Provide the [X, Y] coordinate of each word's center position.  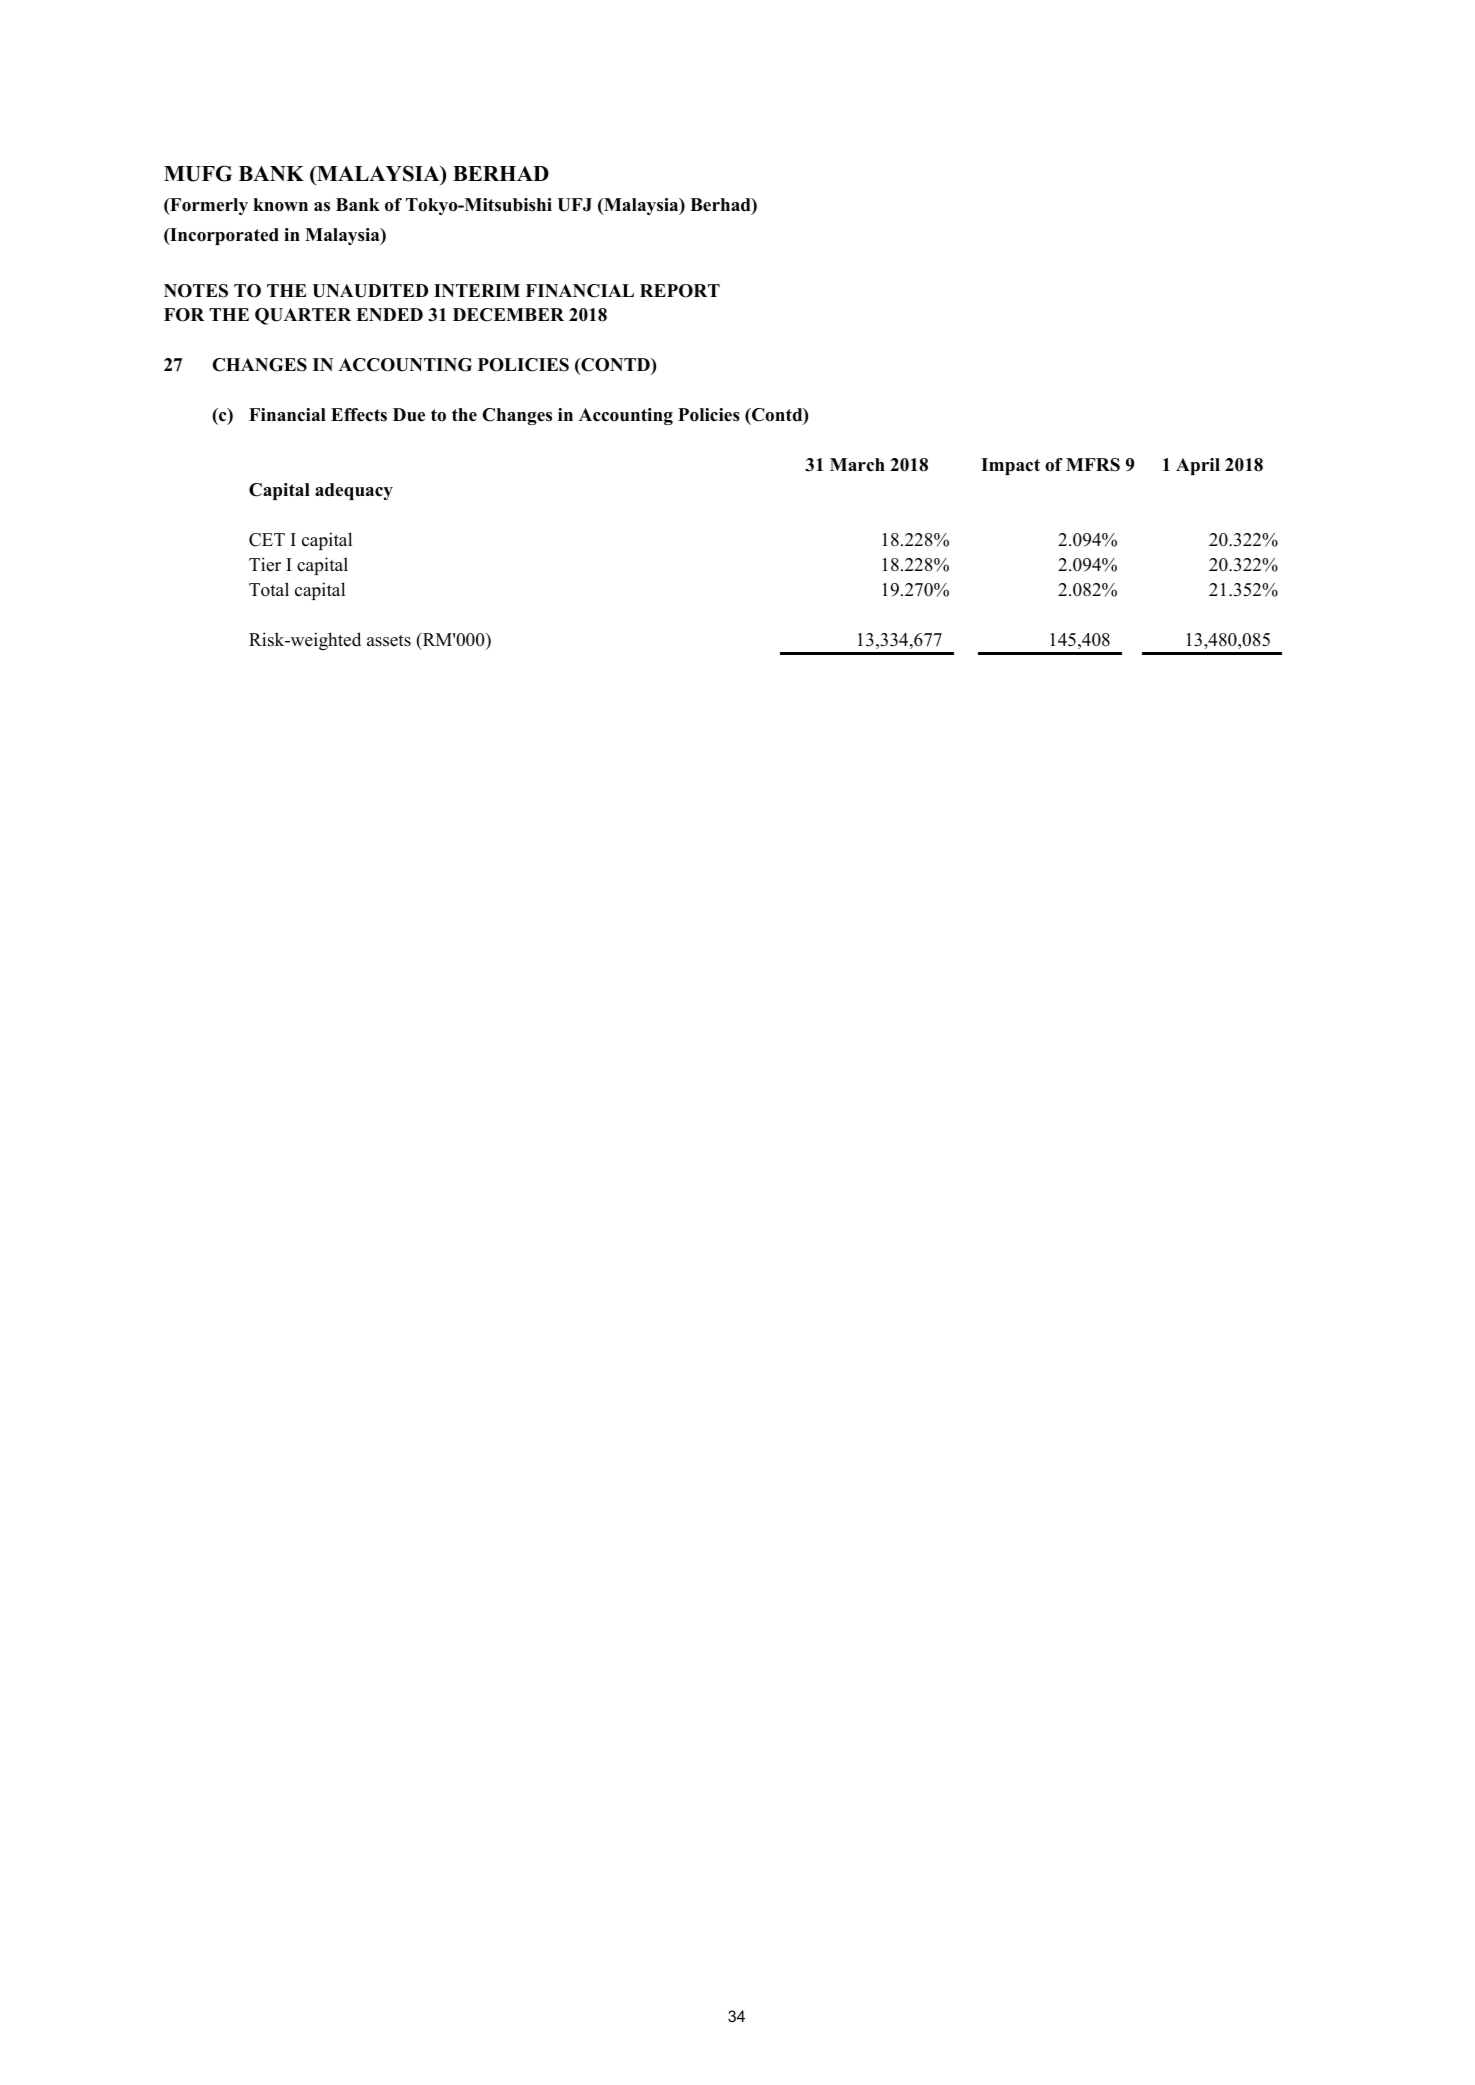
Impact [1010, 466]
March [857, 465]
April [1198, 466]
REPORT [680, 291]
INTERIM [477, 290]
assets [389, 641]
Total [269, 589]
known [281, 205]
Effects [359, 415]
